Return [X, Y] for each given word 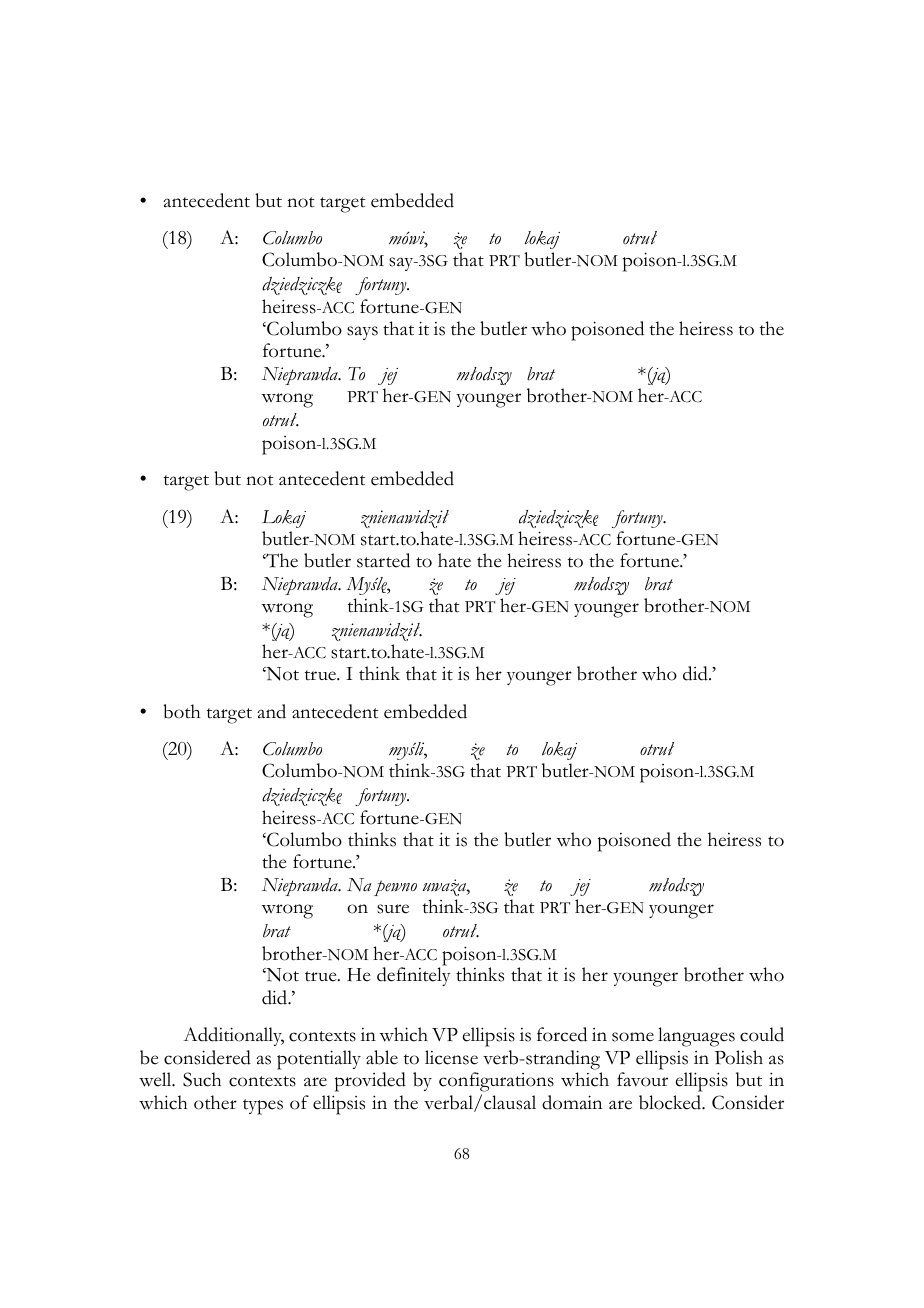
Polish [739, 1057]
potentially [319, 1060]
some [633, 1037]
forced [562, 1034]
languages [696, 1037]
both [181, 711]
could [762, 1034]
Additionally [233, 1036]
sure [393, 909]
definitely [414, 976]
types [263, 1107]
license [451, 1057]
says [362, 333]
